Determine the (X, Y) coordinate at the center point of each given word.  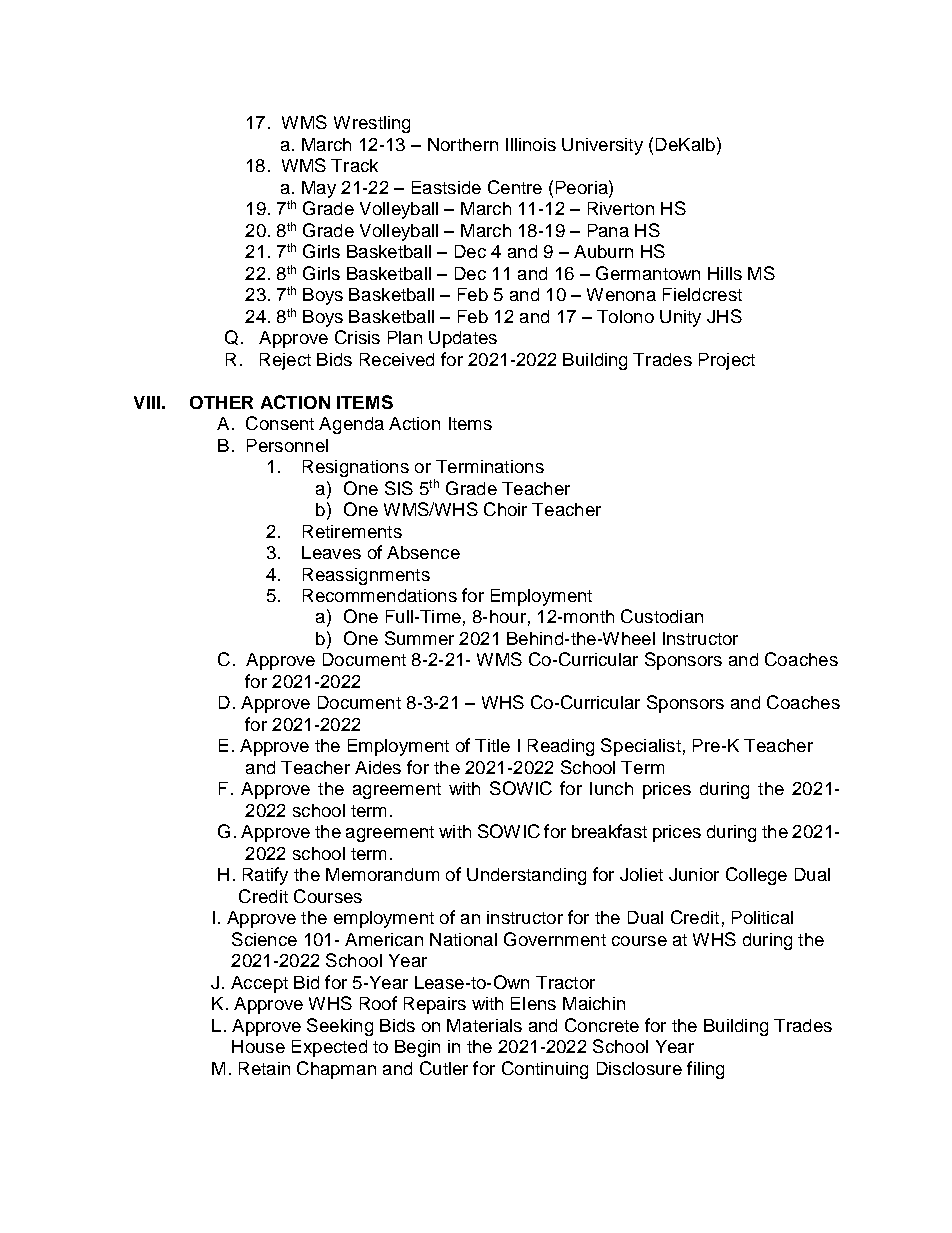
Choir (505, 509)
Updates (463, 339)
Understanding (526, 876)
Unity (680, 318)
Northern (463, 144)
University (602, 146)
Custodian (662, 616)
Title (492, 745)
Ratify (265, 876)
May (319, 189)
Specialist (641, 747)
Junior (694, 874)
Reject (285, 361)
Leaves (331, 552)
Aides (378, 767)
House (258, 1046)
